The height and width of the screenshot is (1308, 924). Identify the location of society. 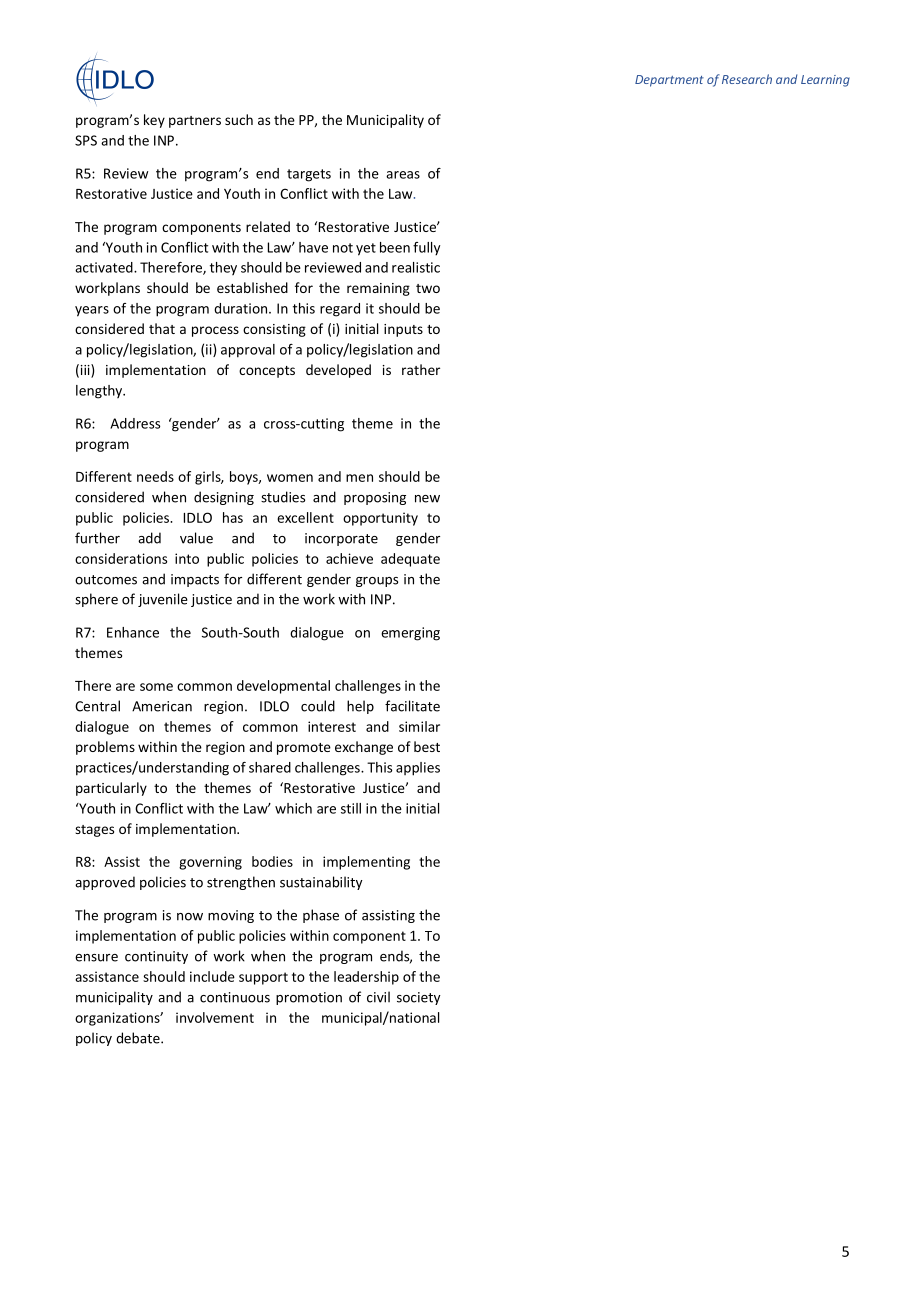
(419, 998).
